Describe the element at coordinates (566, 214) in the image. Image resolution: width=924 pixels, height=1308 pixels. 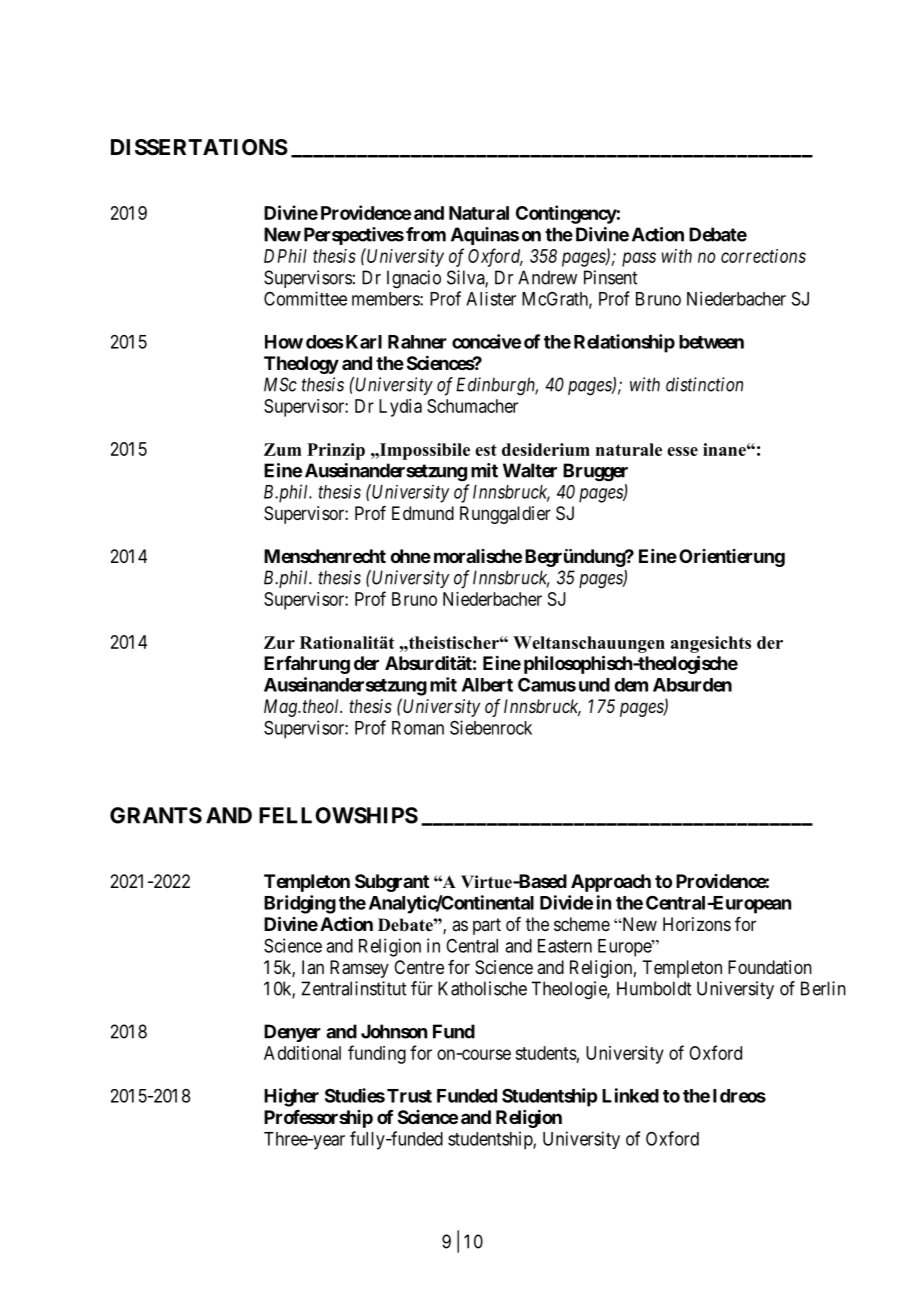
I see `Contingency` at that location.
